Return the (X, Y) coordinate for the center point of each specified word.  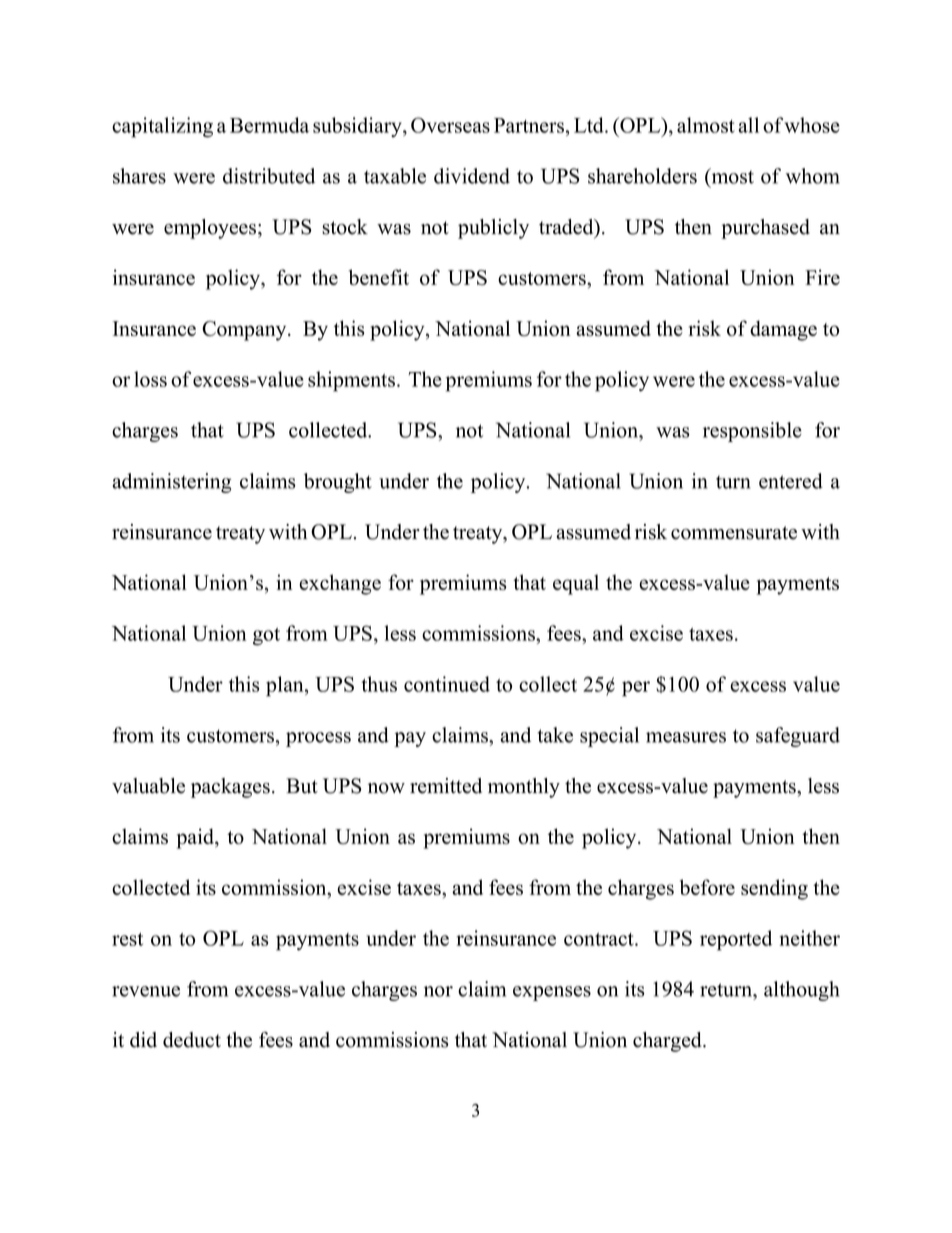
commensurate (734, 533)
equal (576, 584)
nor (438, 991)
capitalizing (162, 127)
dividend (472, 176)
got (266, 637)
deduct (192, 1040)
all (748, 125)
